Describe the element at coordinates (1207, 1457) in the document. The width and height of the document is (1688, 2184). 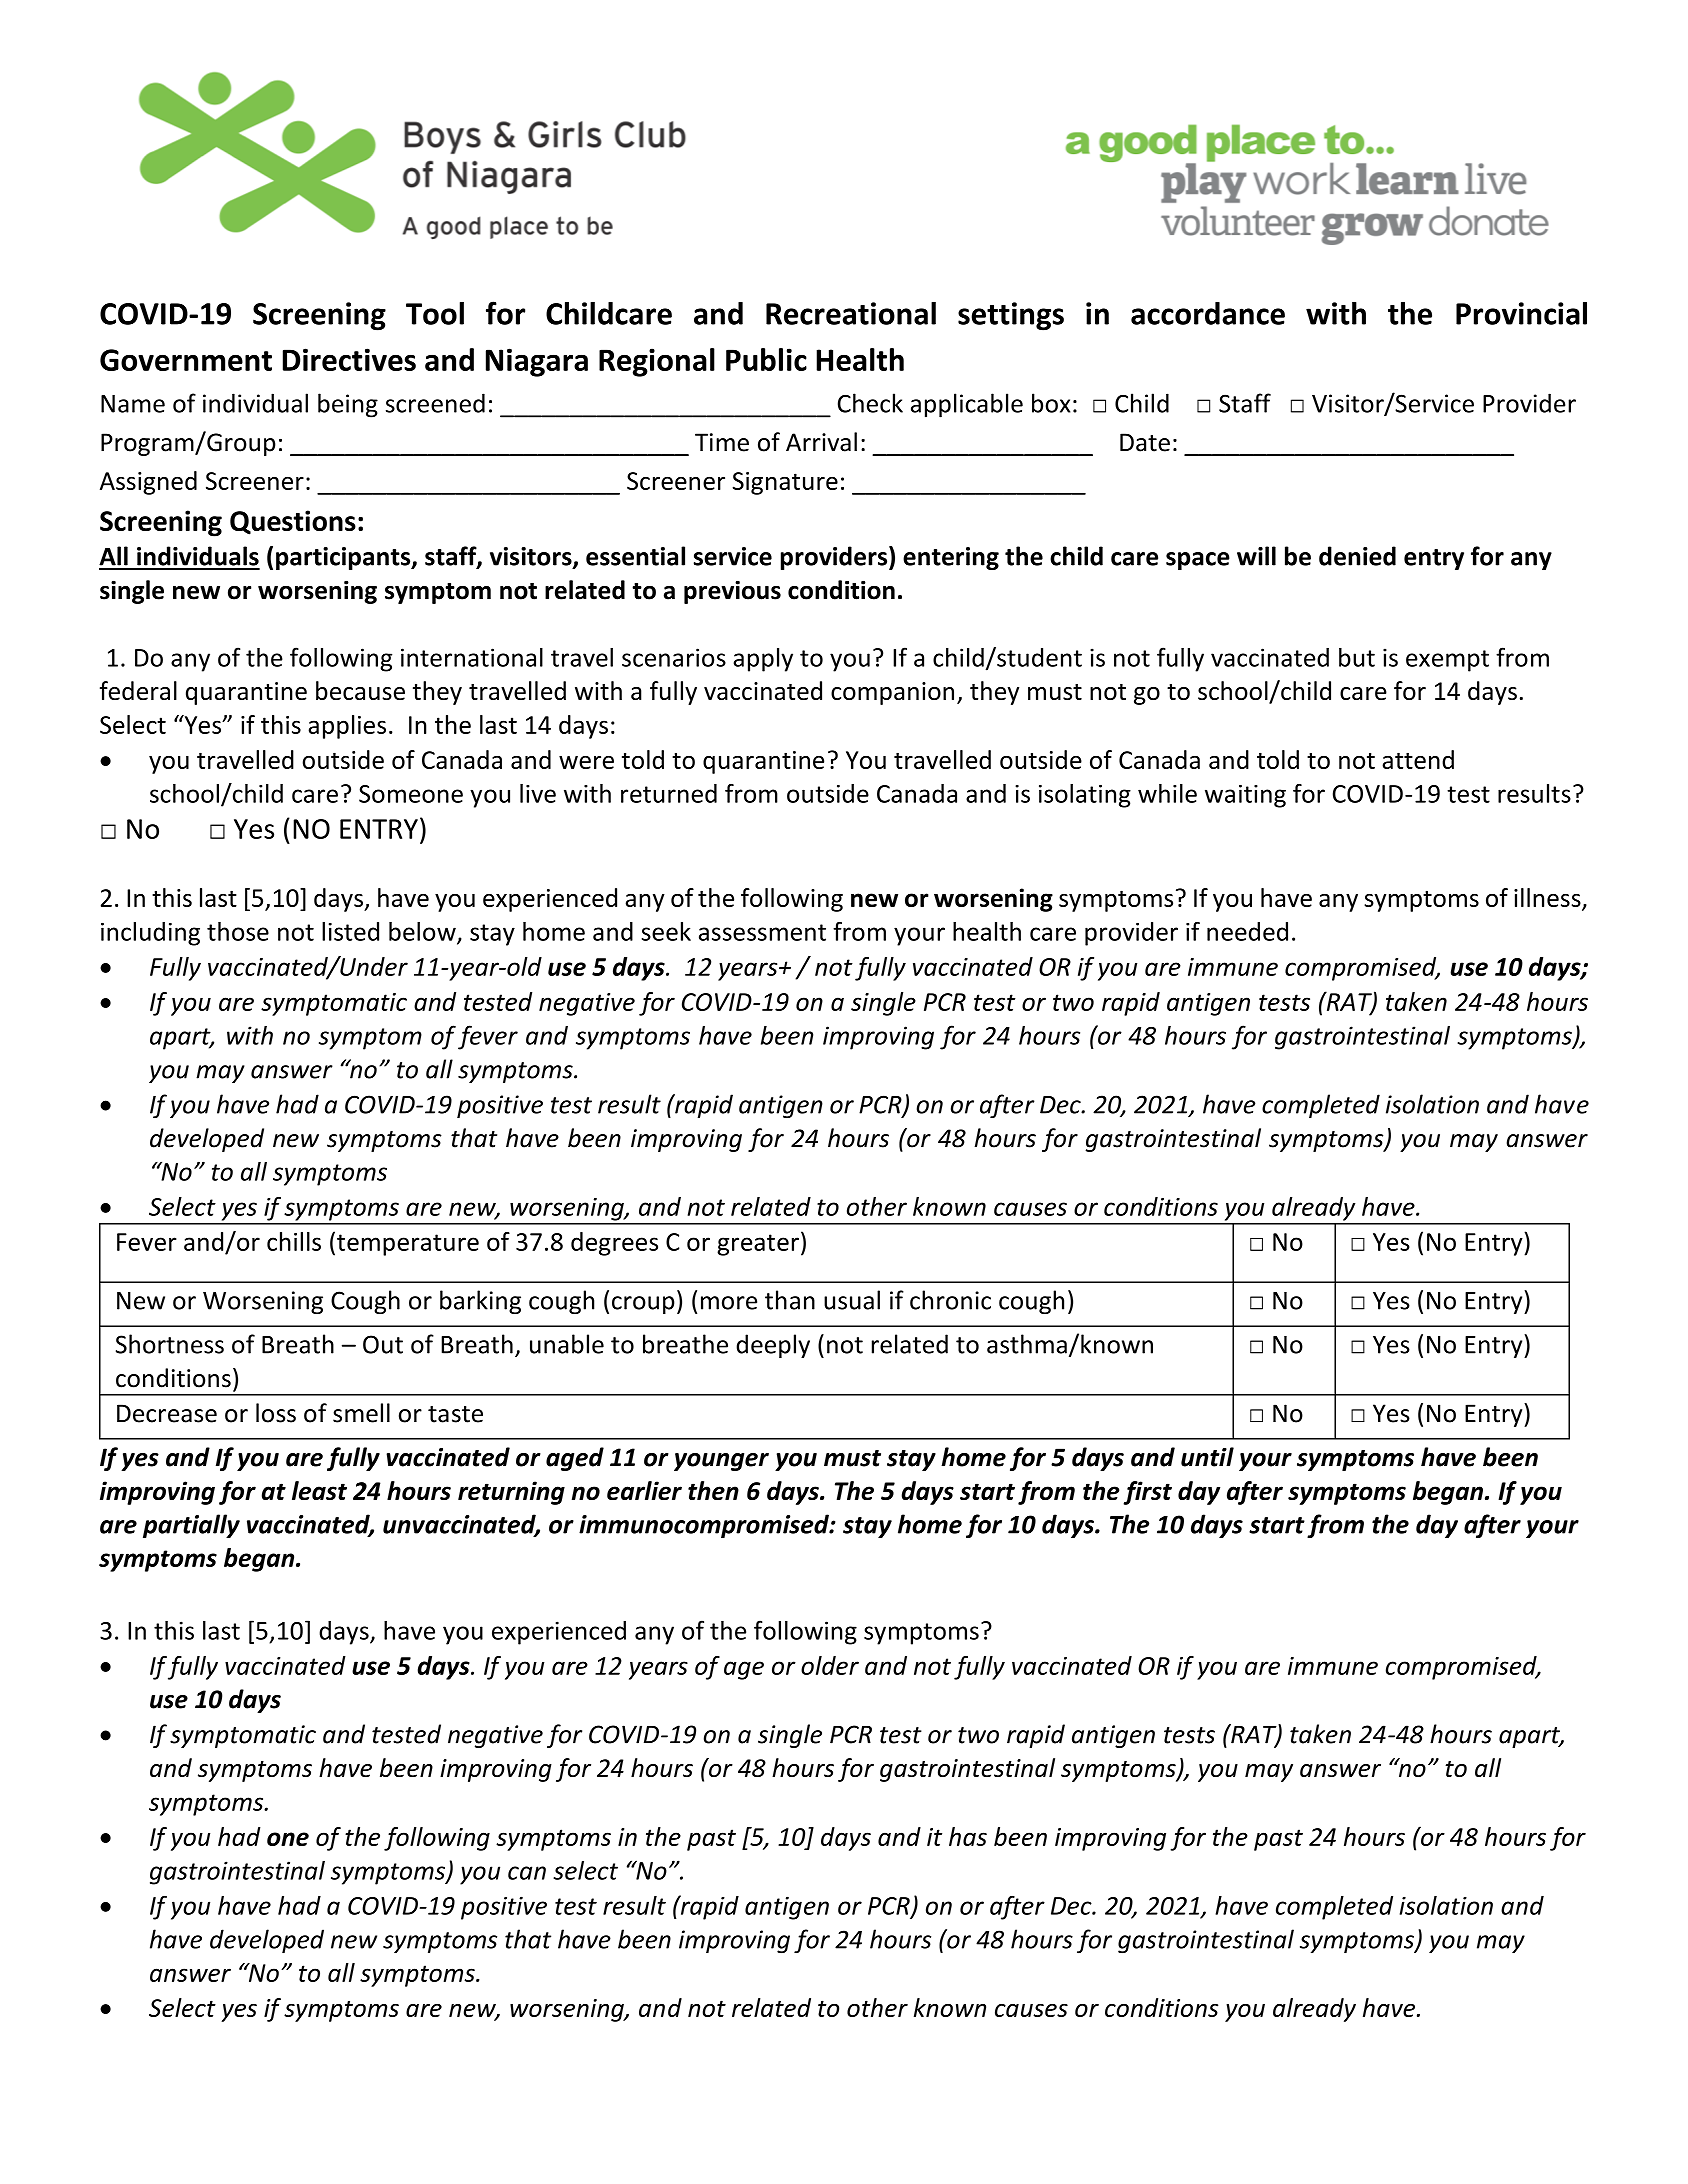
I see `until` at that location.
